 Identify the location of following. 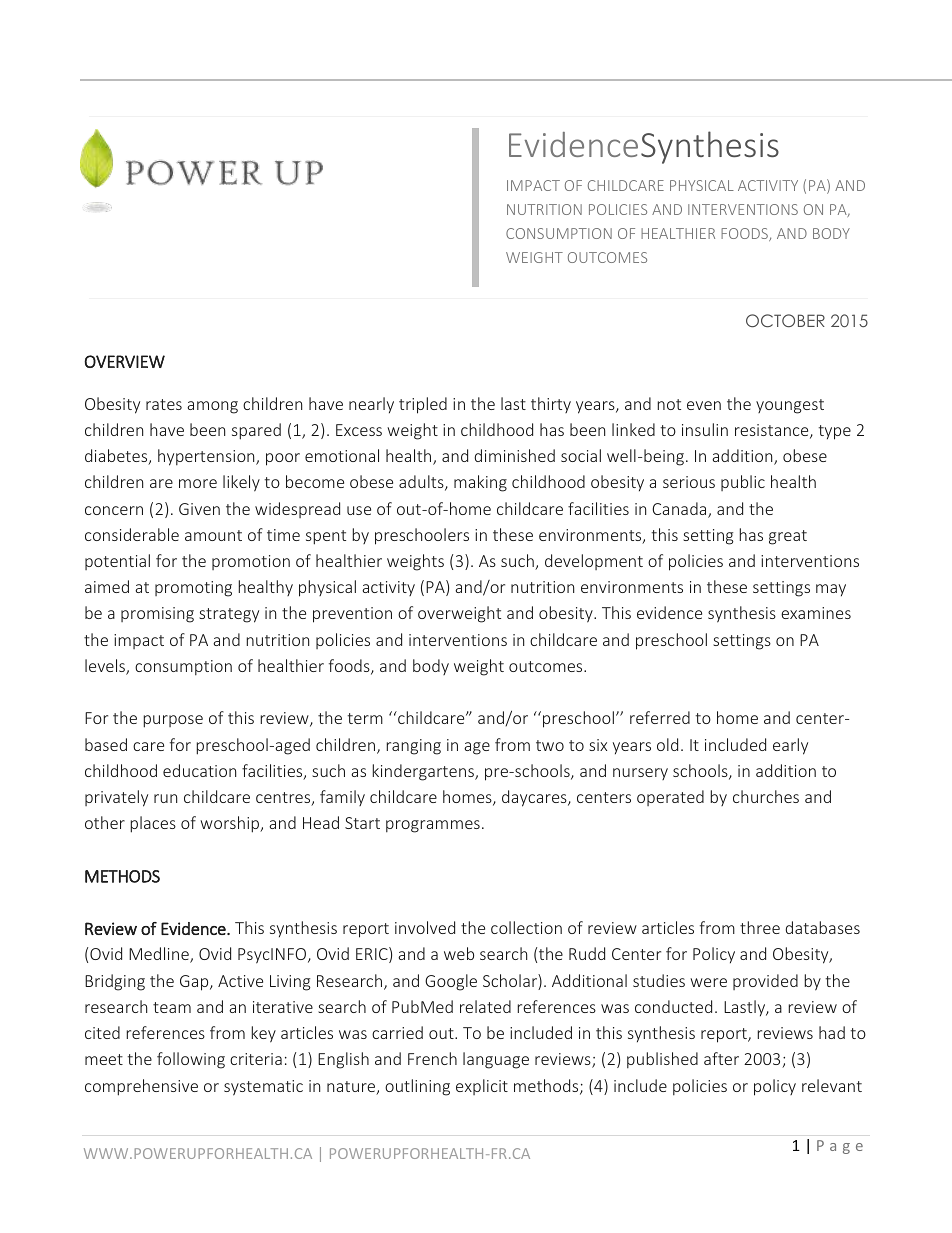
(191, 1060).
